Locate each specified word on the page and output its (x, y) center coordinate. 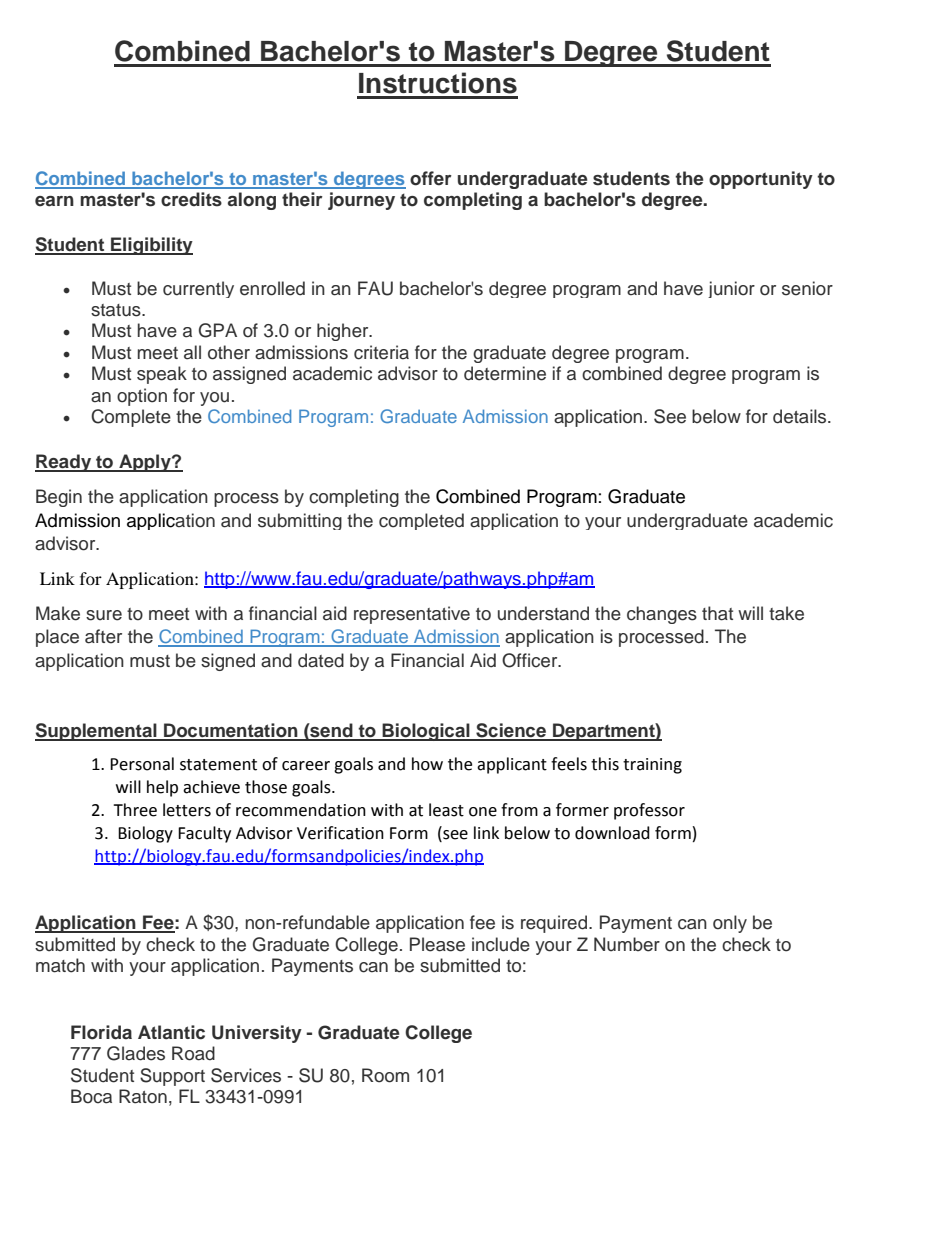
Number (627, 944)
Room (385, 1075)
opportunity (761, 180)
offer (431, 178)
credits (191, 199)
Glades (136, 1053)
